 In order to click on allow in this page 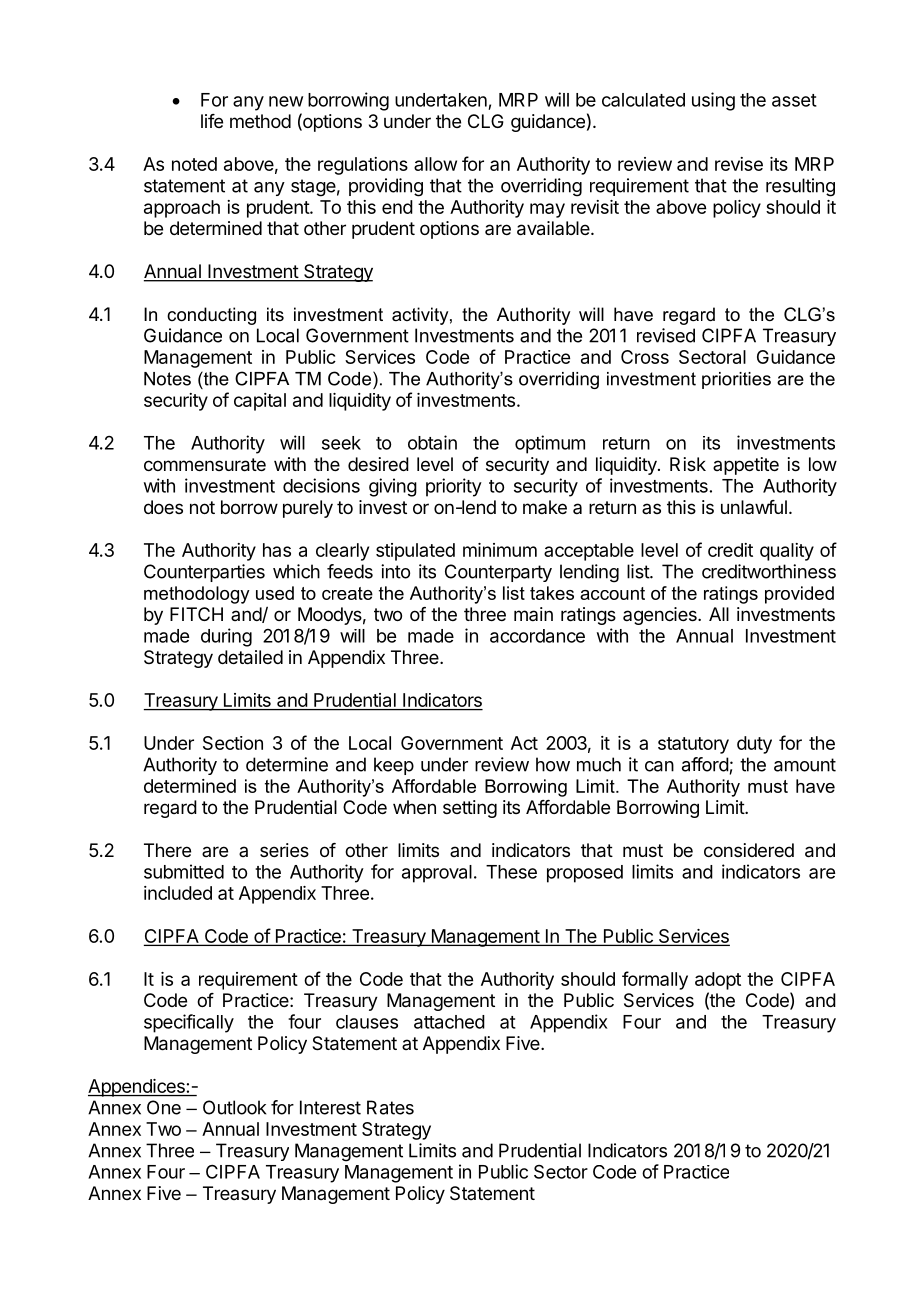, I will do `click(435, 164)`.
